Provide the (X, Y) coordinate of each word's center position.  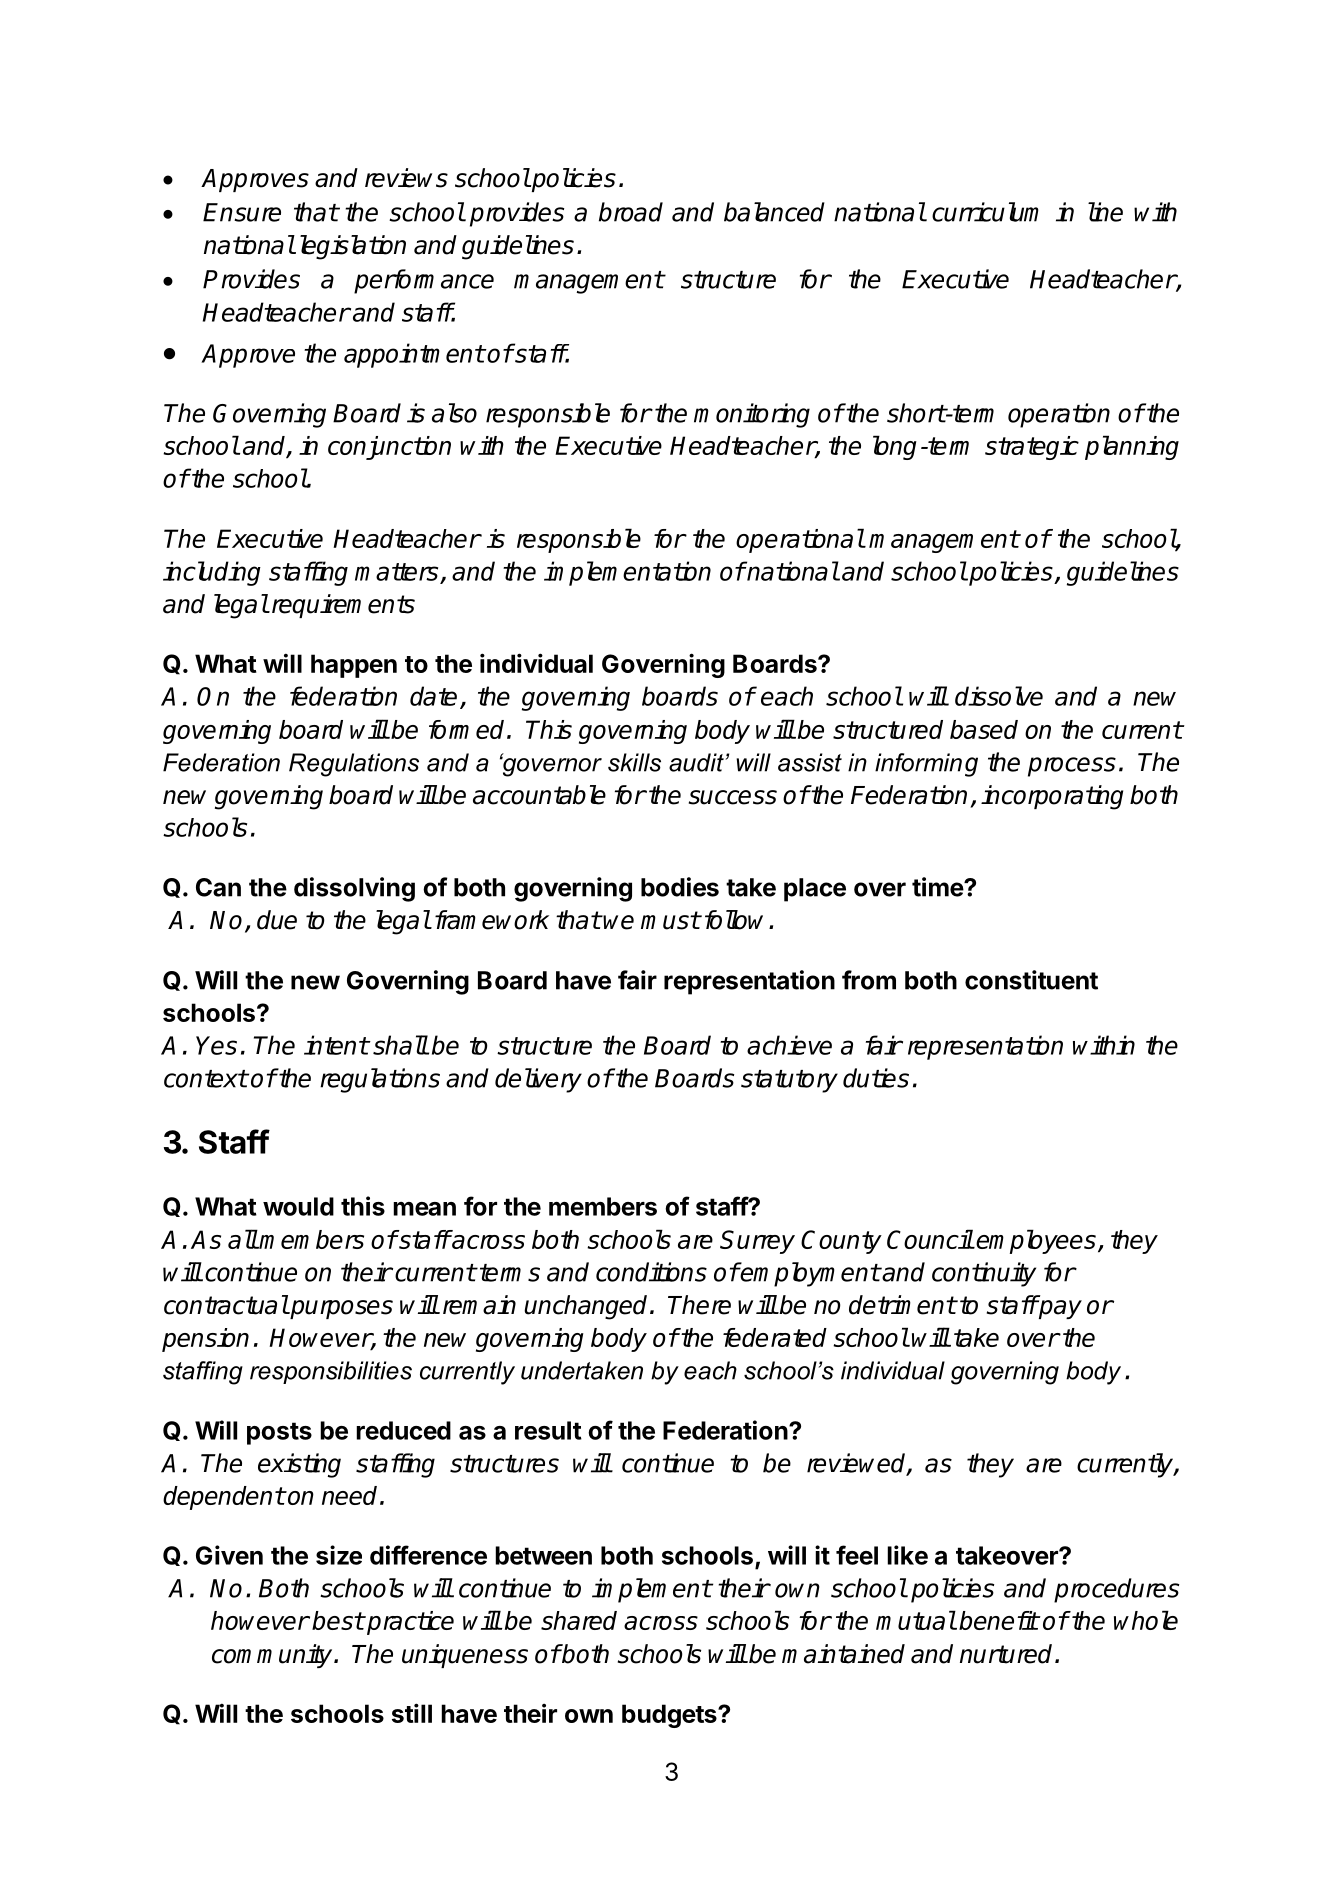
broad (631, 212)
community (273, 1656)
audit (697, 762)
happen (354, 666)
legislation (353, 247)
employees (1036, 1241)
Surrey (757, 1242)
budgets (670, 1716)
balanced (774, 212)
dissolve (999, 696)
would (298, 1206)
